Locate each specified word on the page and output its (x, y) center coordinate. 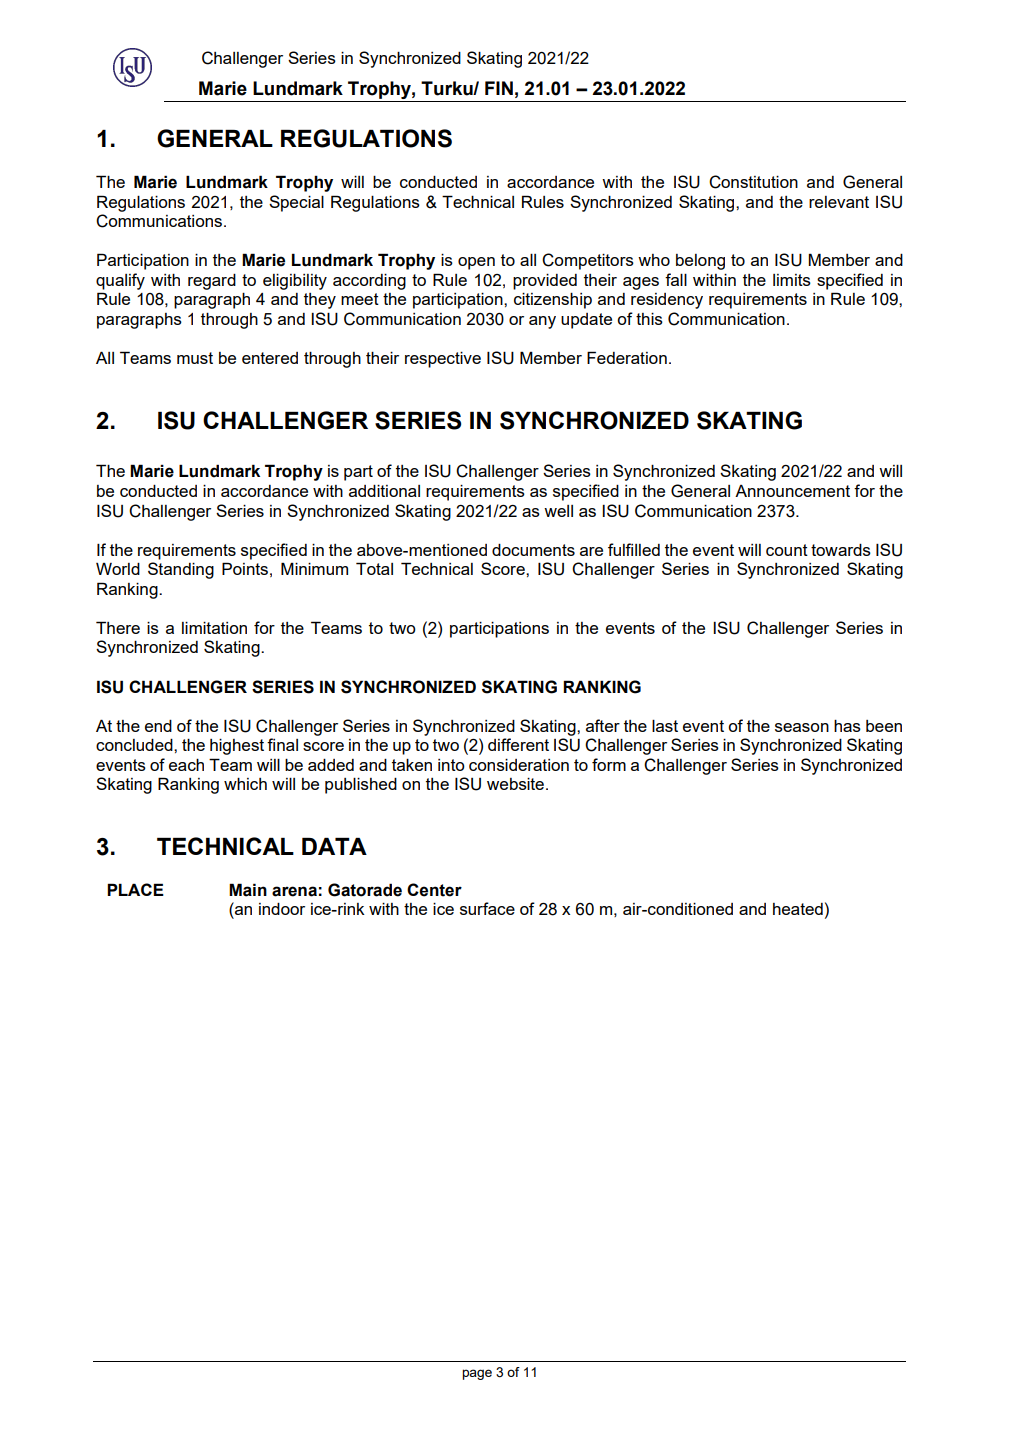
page (477, 1374)
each (186, 765)
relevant (839, 202)
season (802, 727)
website (517, 784)
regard (212, 282)
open (476, 263)
